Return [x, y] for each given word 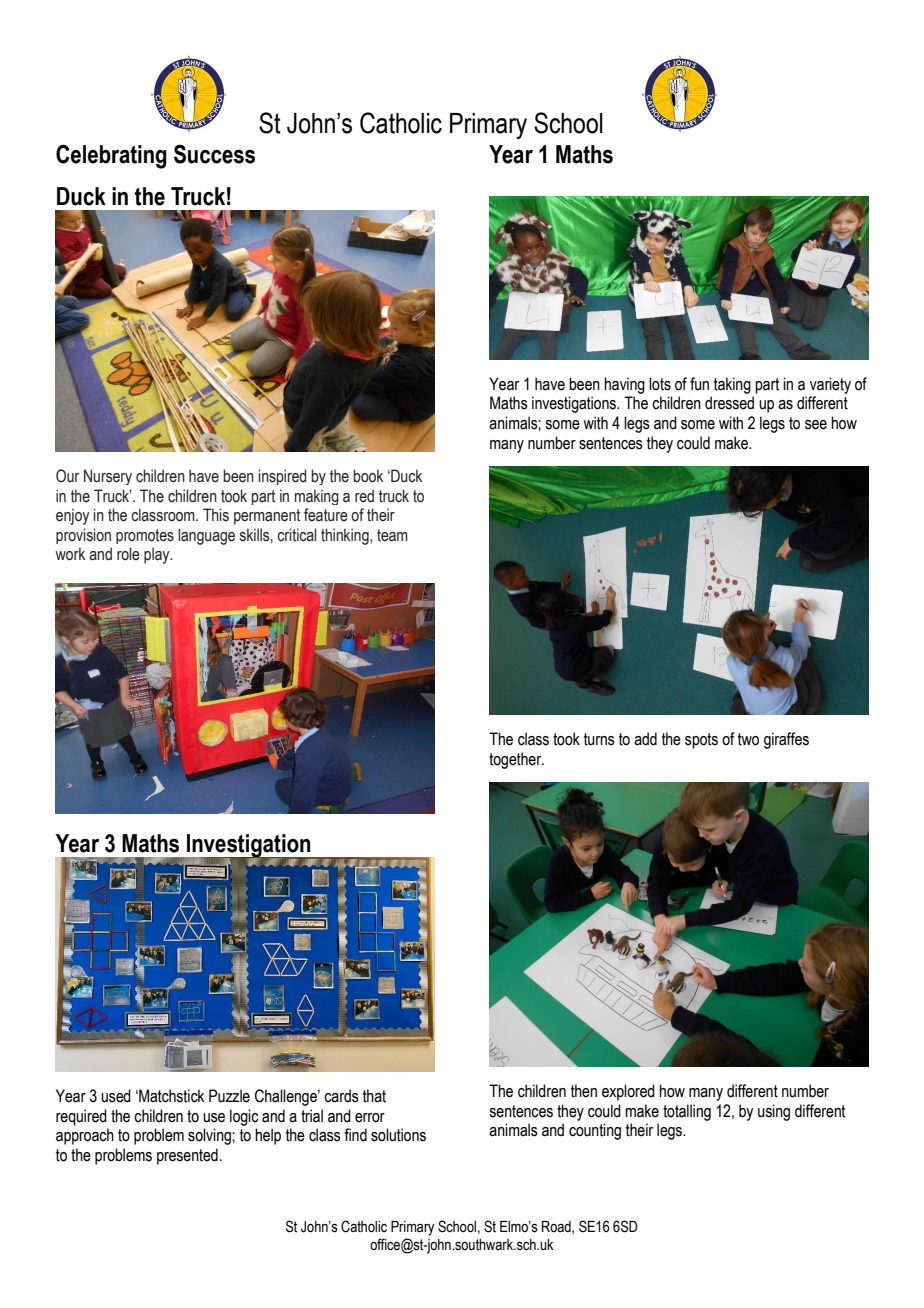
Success [214, 154]
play [158, 555]
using [774, 1112]
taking [732, 385]
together [516, 760]
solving [210, 1136]
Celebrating [111, 156]
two [748, 739]
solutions [398, 1135]
